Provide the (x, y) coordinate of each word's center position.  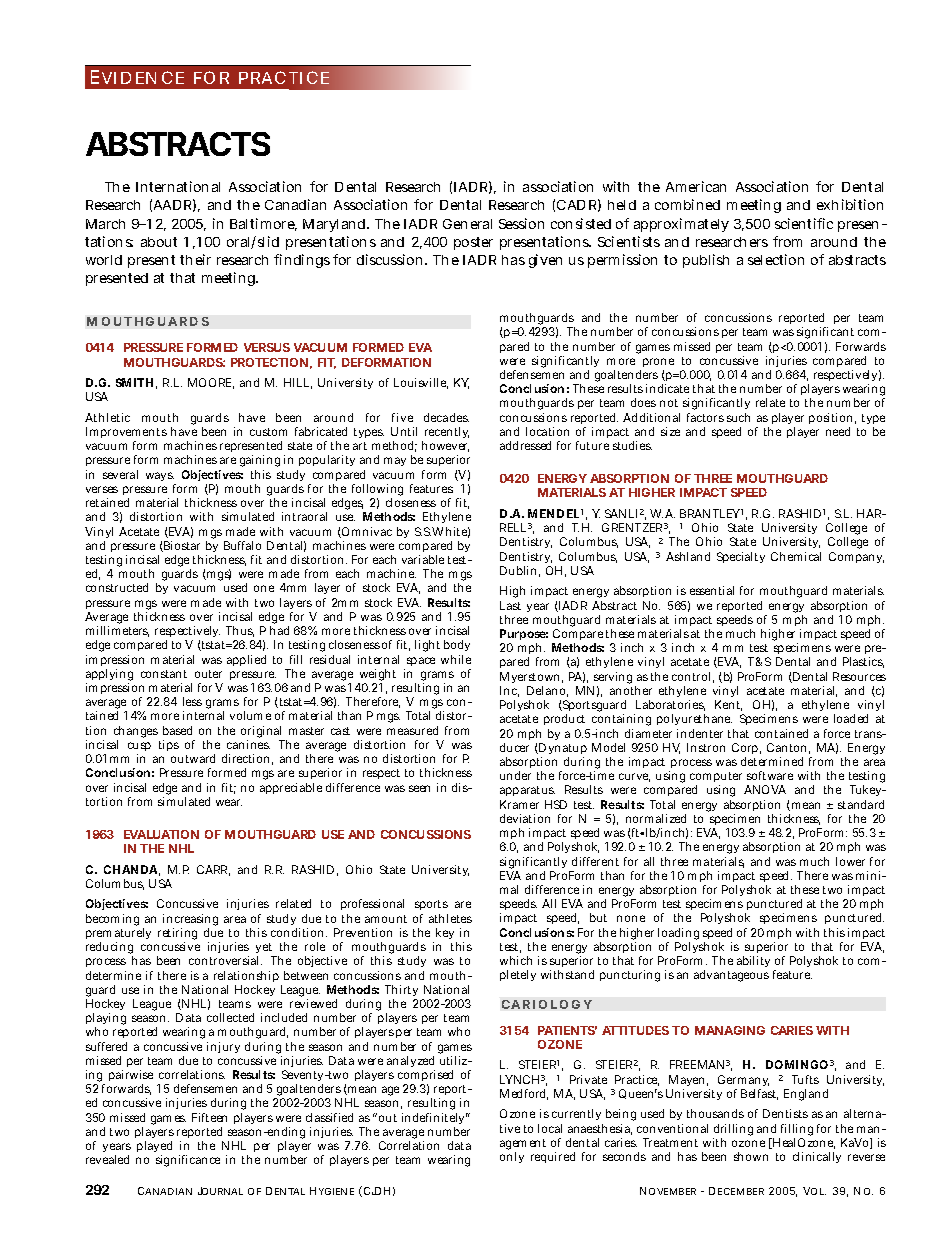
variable (423, 559)
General (467, 224)
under (515, 775)
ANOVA (765, 789)
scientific (804, 223)
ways (160, 478)
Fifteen (209, 1117)
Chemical (796, 556)
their (195, 259)
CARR (213, 870)
